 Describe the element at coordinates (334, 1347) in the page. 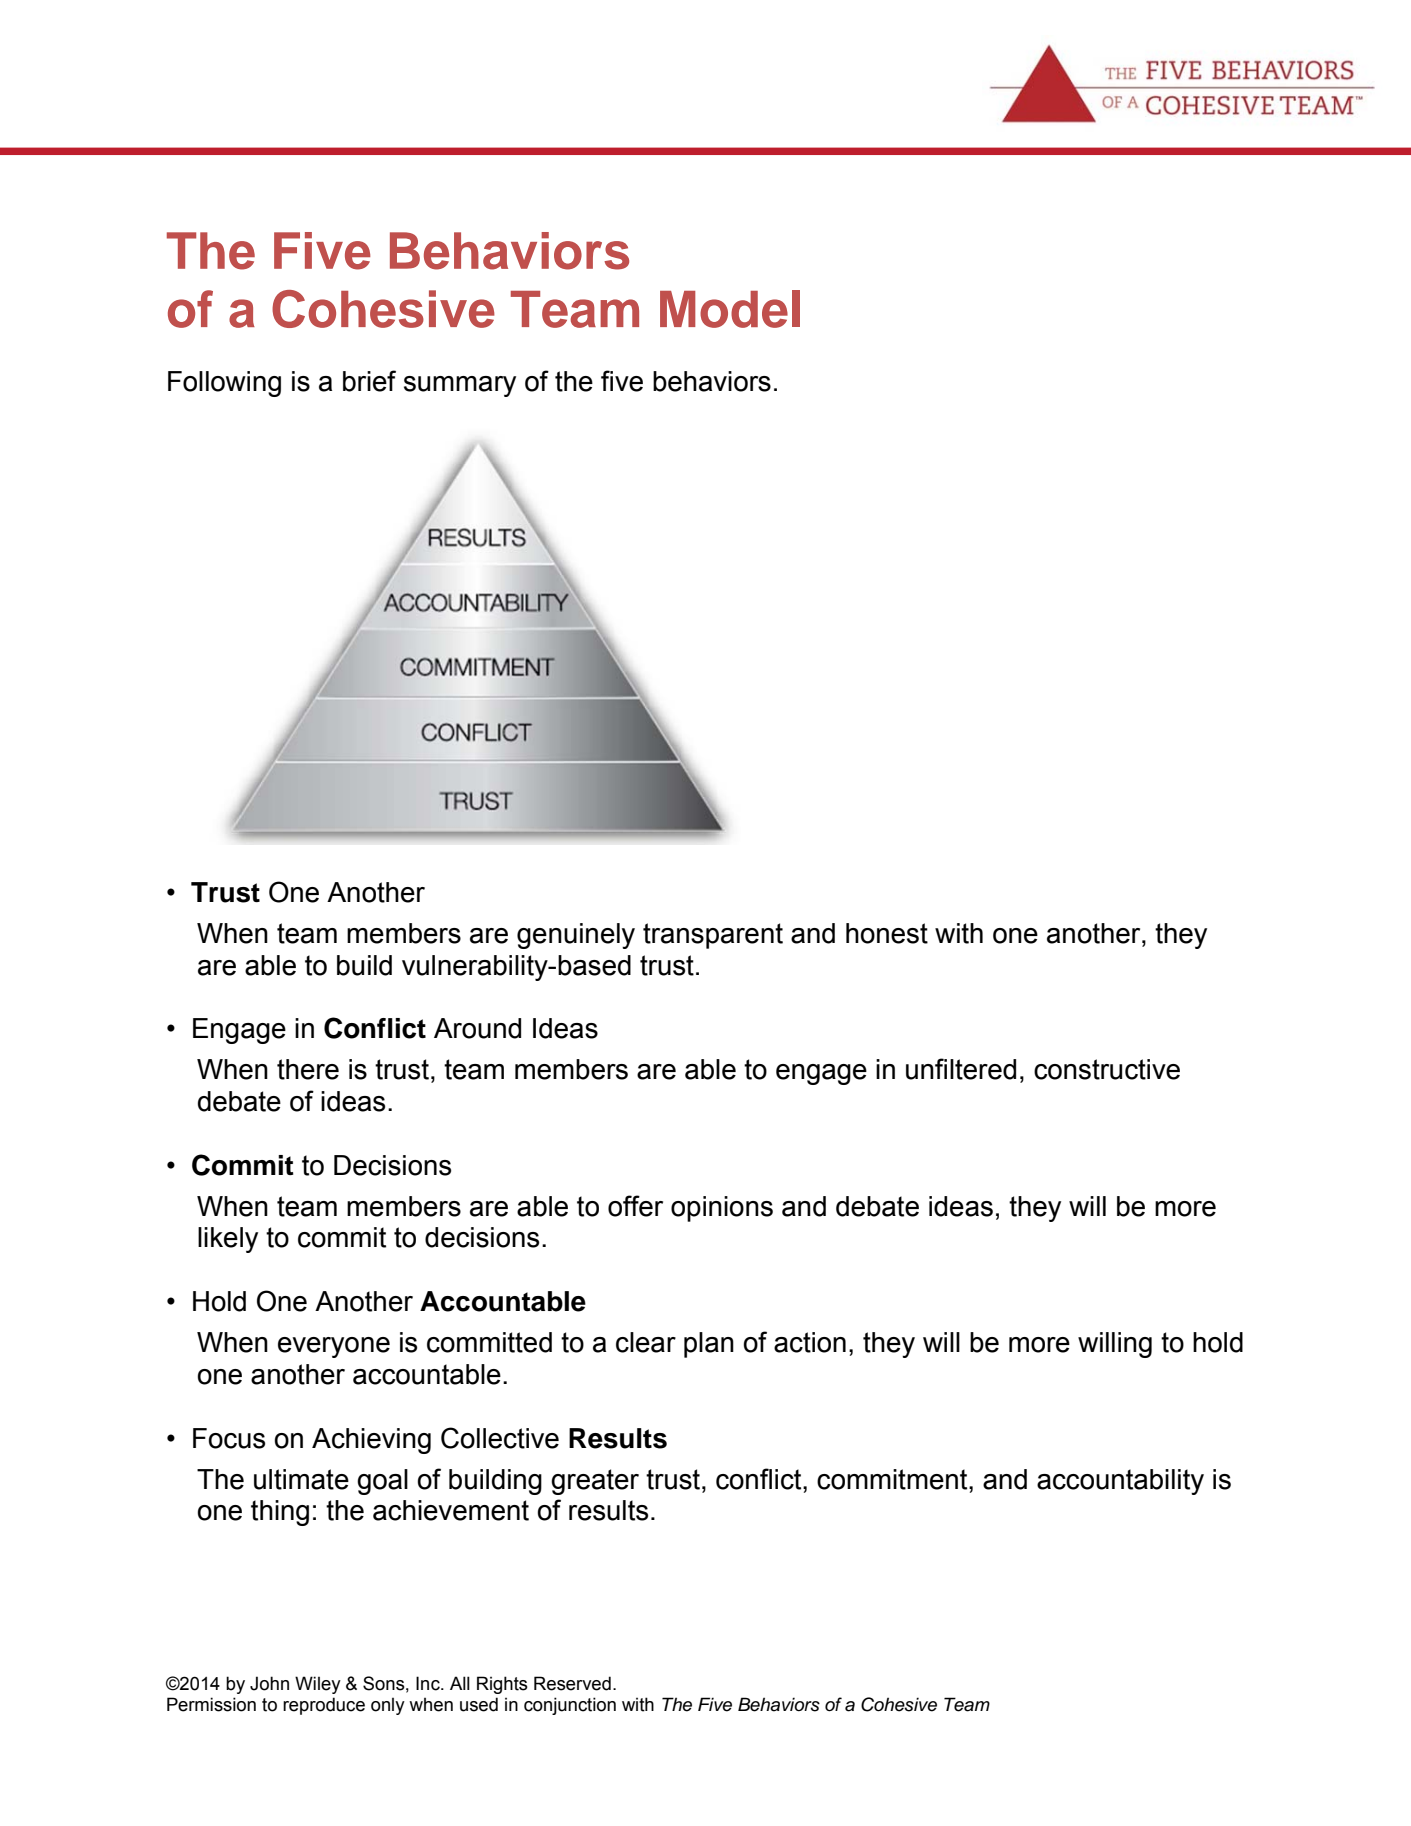

I see `everyone` at that location.
